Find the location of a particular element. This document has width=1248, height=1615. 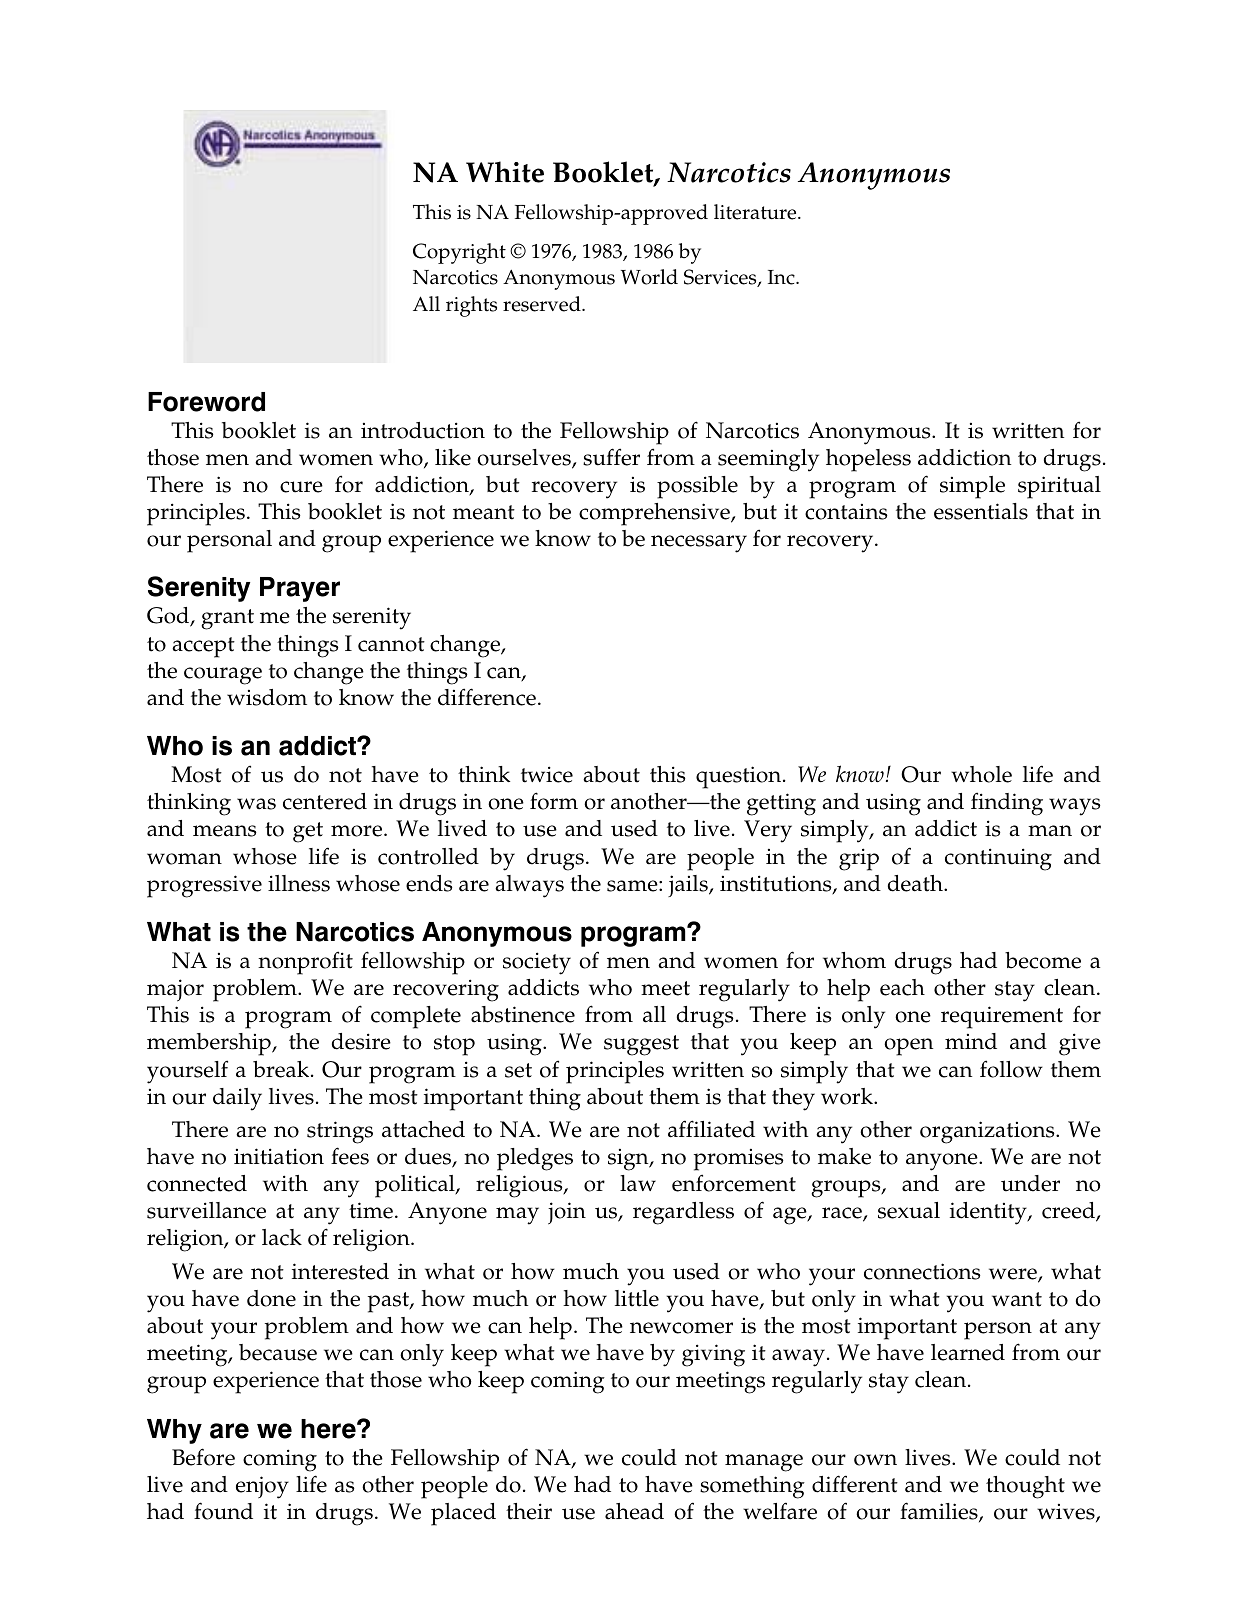

break is located at coordinates (282, 1069).
